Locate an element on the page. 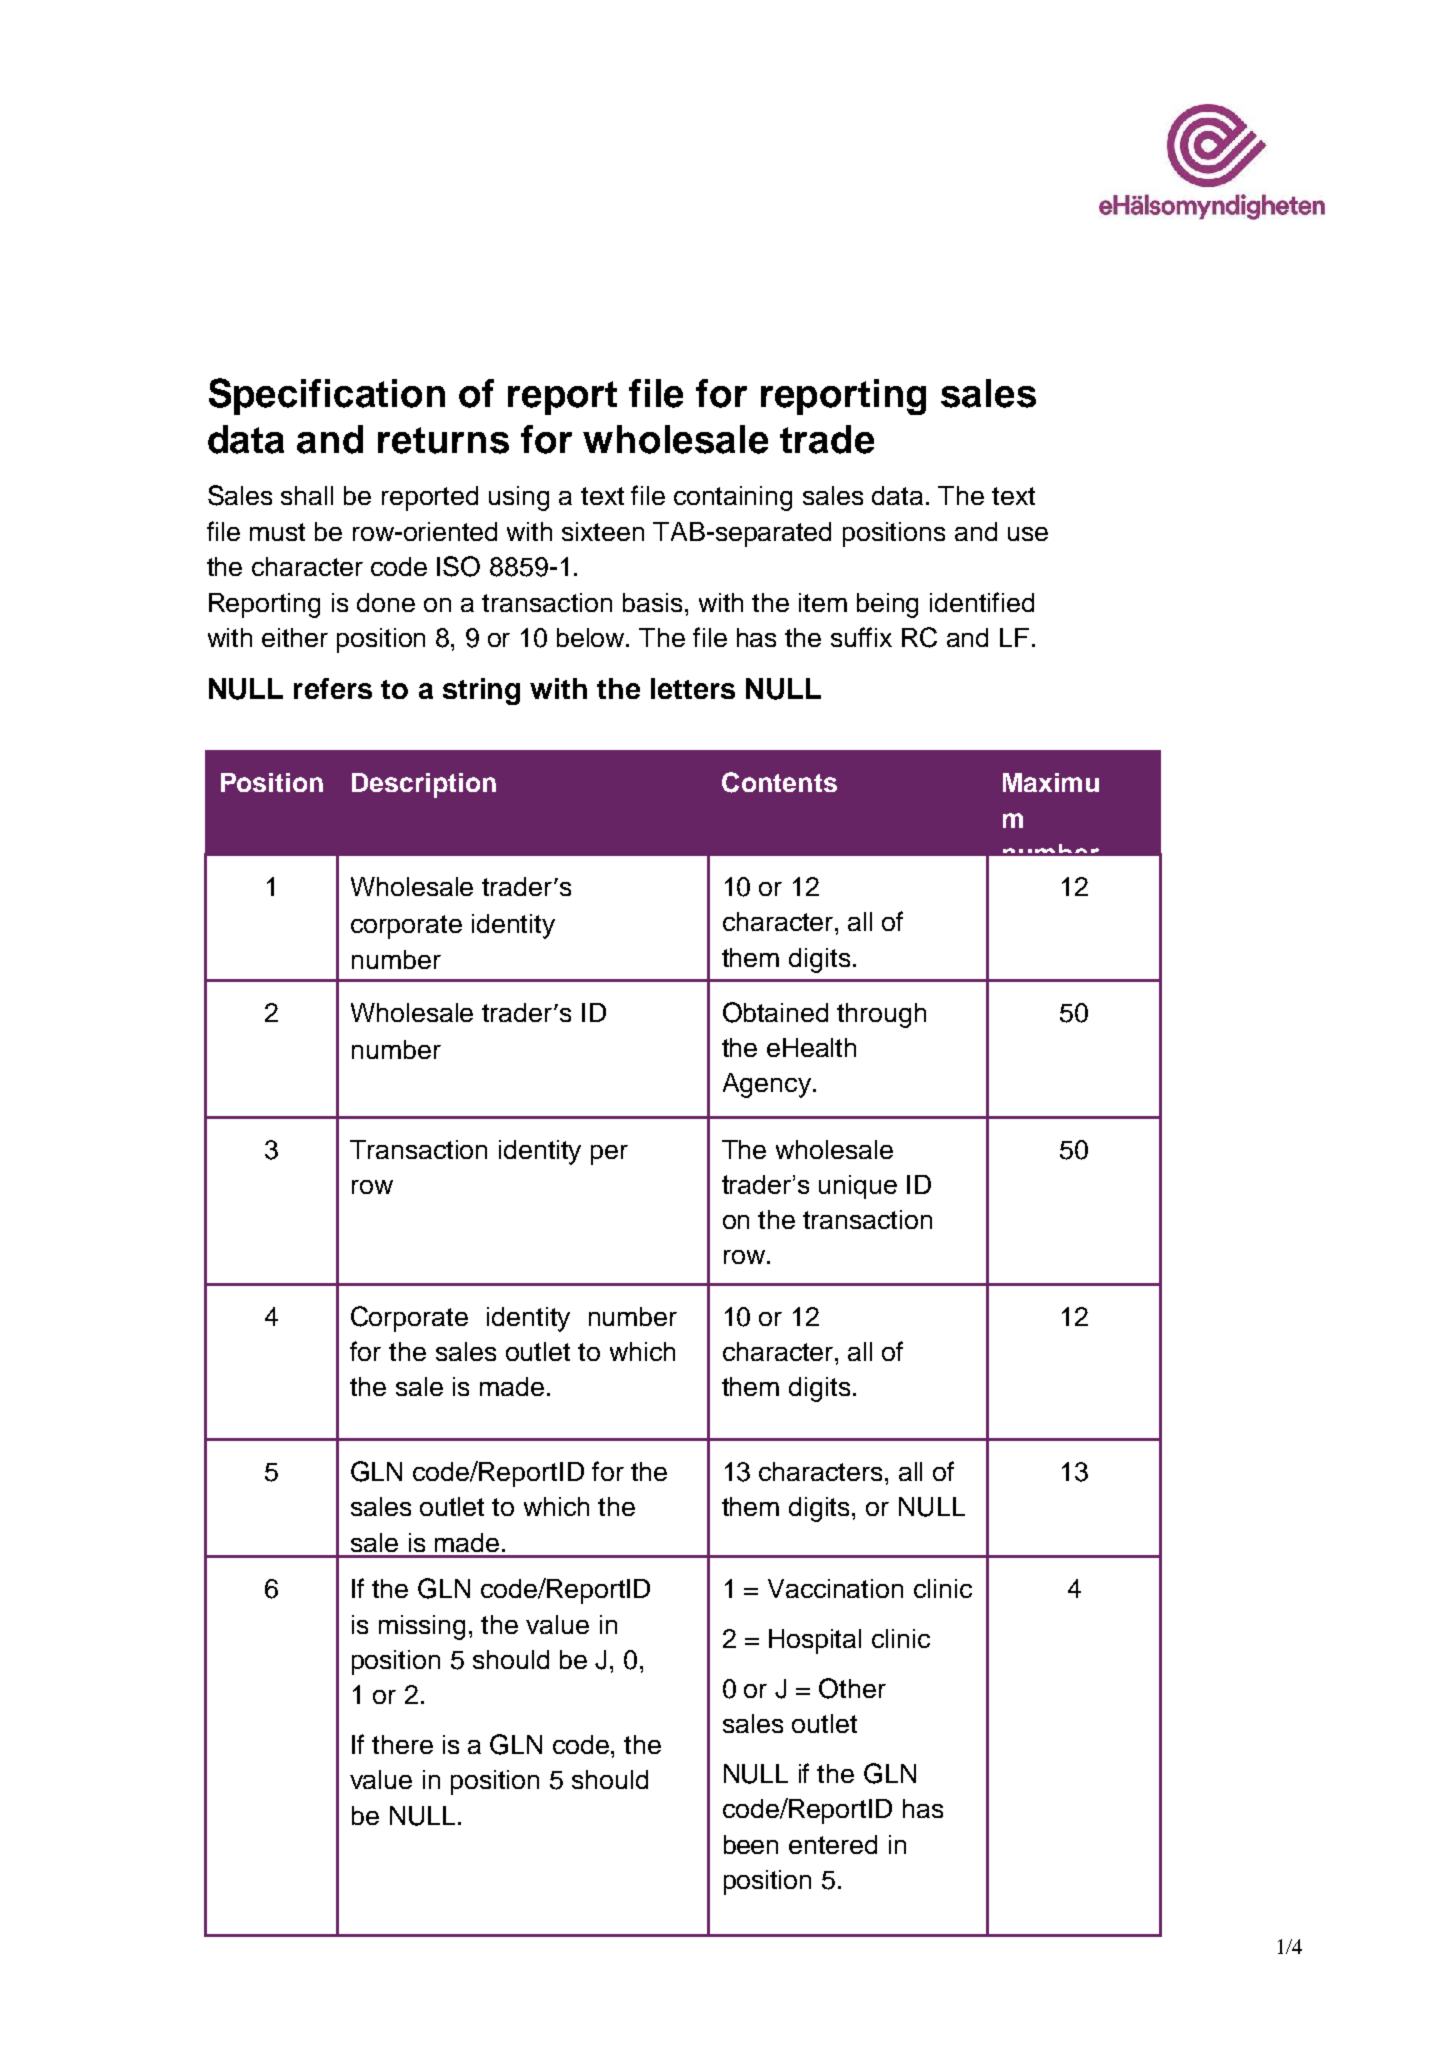  there is located at coordinates (402, 1744).
